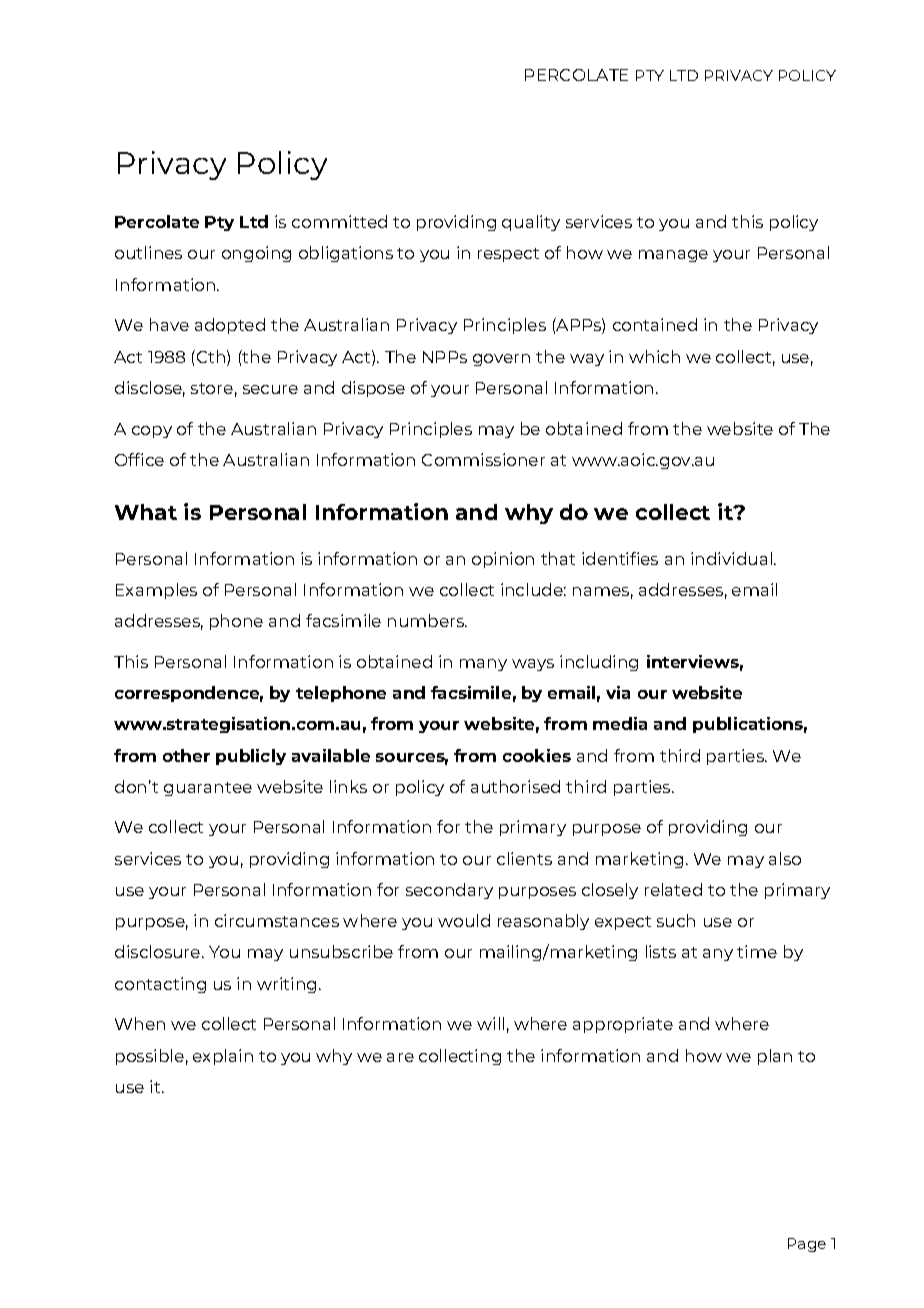 The image size is (924, 1308). What do you see at coordinates (620, 723) in the document?
I see `media` at bounding box center [620, 723].
